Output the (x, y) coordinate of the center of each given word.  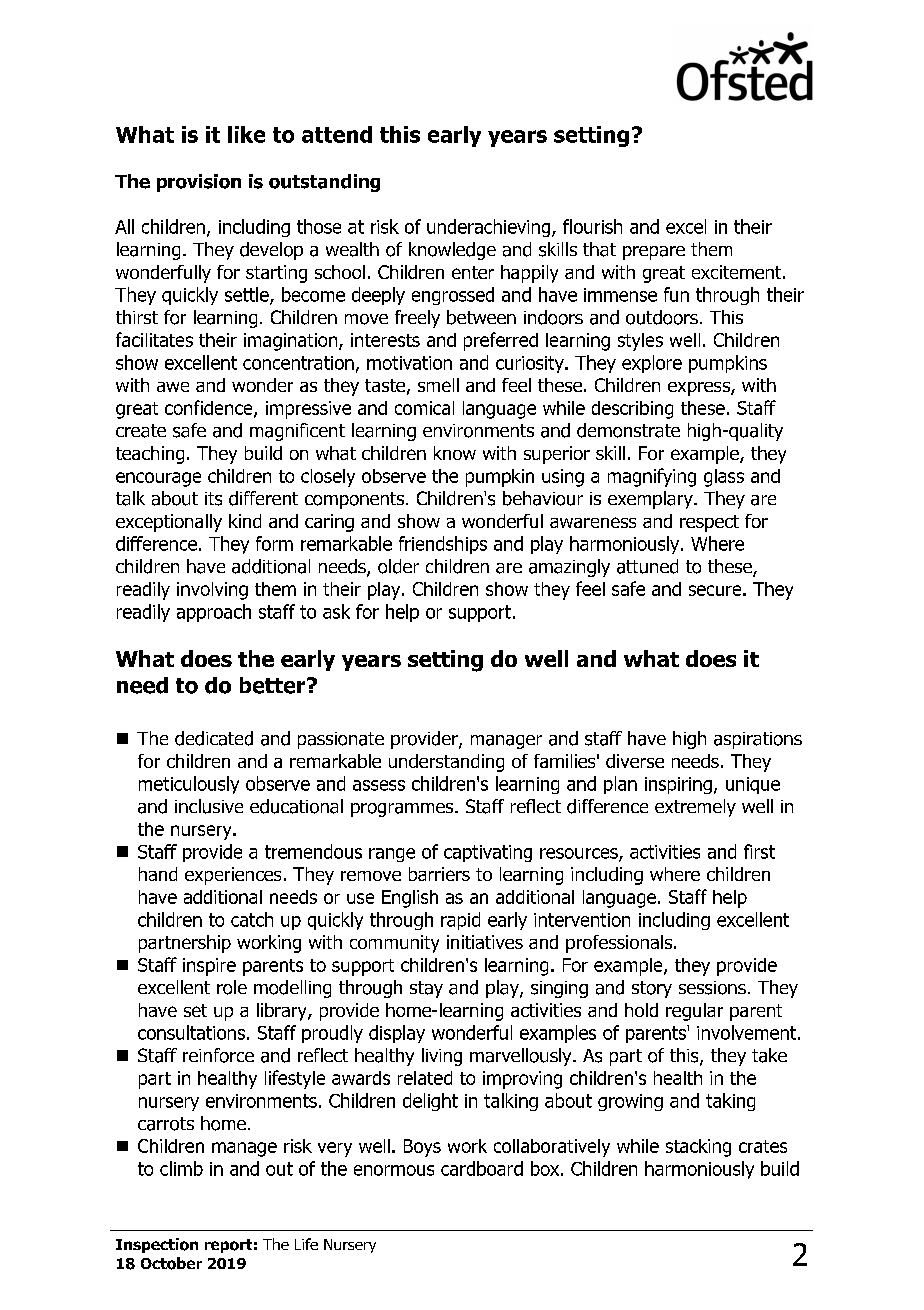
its (213, 499)
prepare (654, 253)
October (171, 1263)
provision (199, 183)
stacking (698, 1148)
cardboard (482, 1168)
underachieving (490, 228)
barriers (439, 874)
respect (709, 523)
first (759, 851)
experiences (233, 876)
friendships (443, 545)
